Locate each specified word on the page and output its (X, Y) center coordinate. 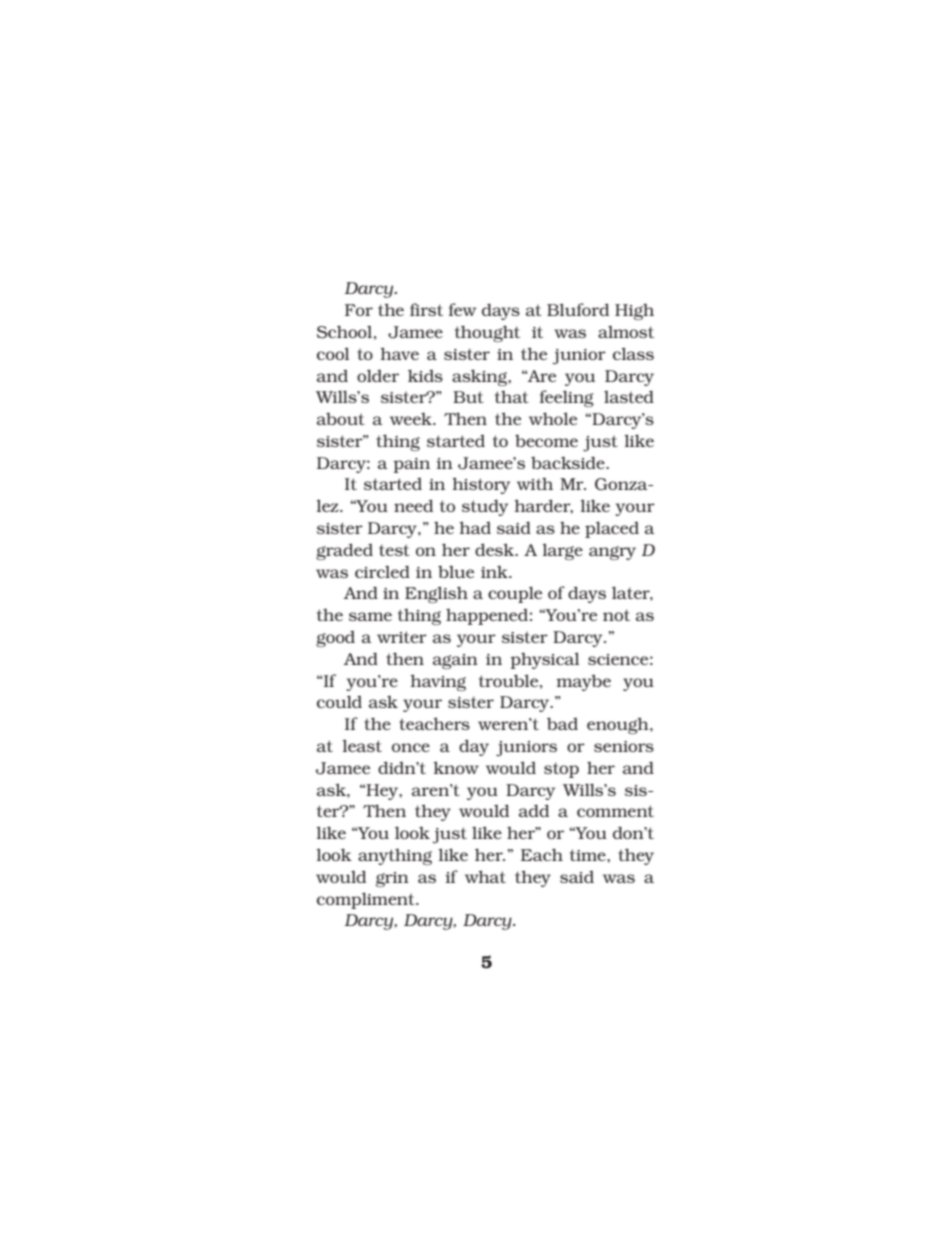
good (335, 639)
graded (344, 551)
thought (487, 333)
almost (626, 331)
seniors (624, 746)
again (455, 661)
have (399, 353)
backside (569, 462)
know (456, 767)
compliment (367, 900)
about (341, 418)
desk (496, 549)
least (362, 745)
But (468, 397)
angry (612, 553)
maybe (583, 682)
